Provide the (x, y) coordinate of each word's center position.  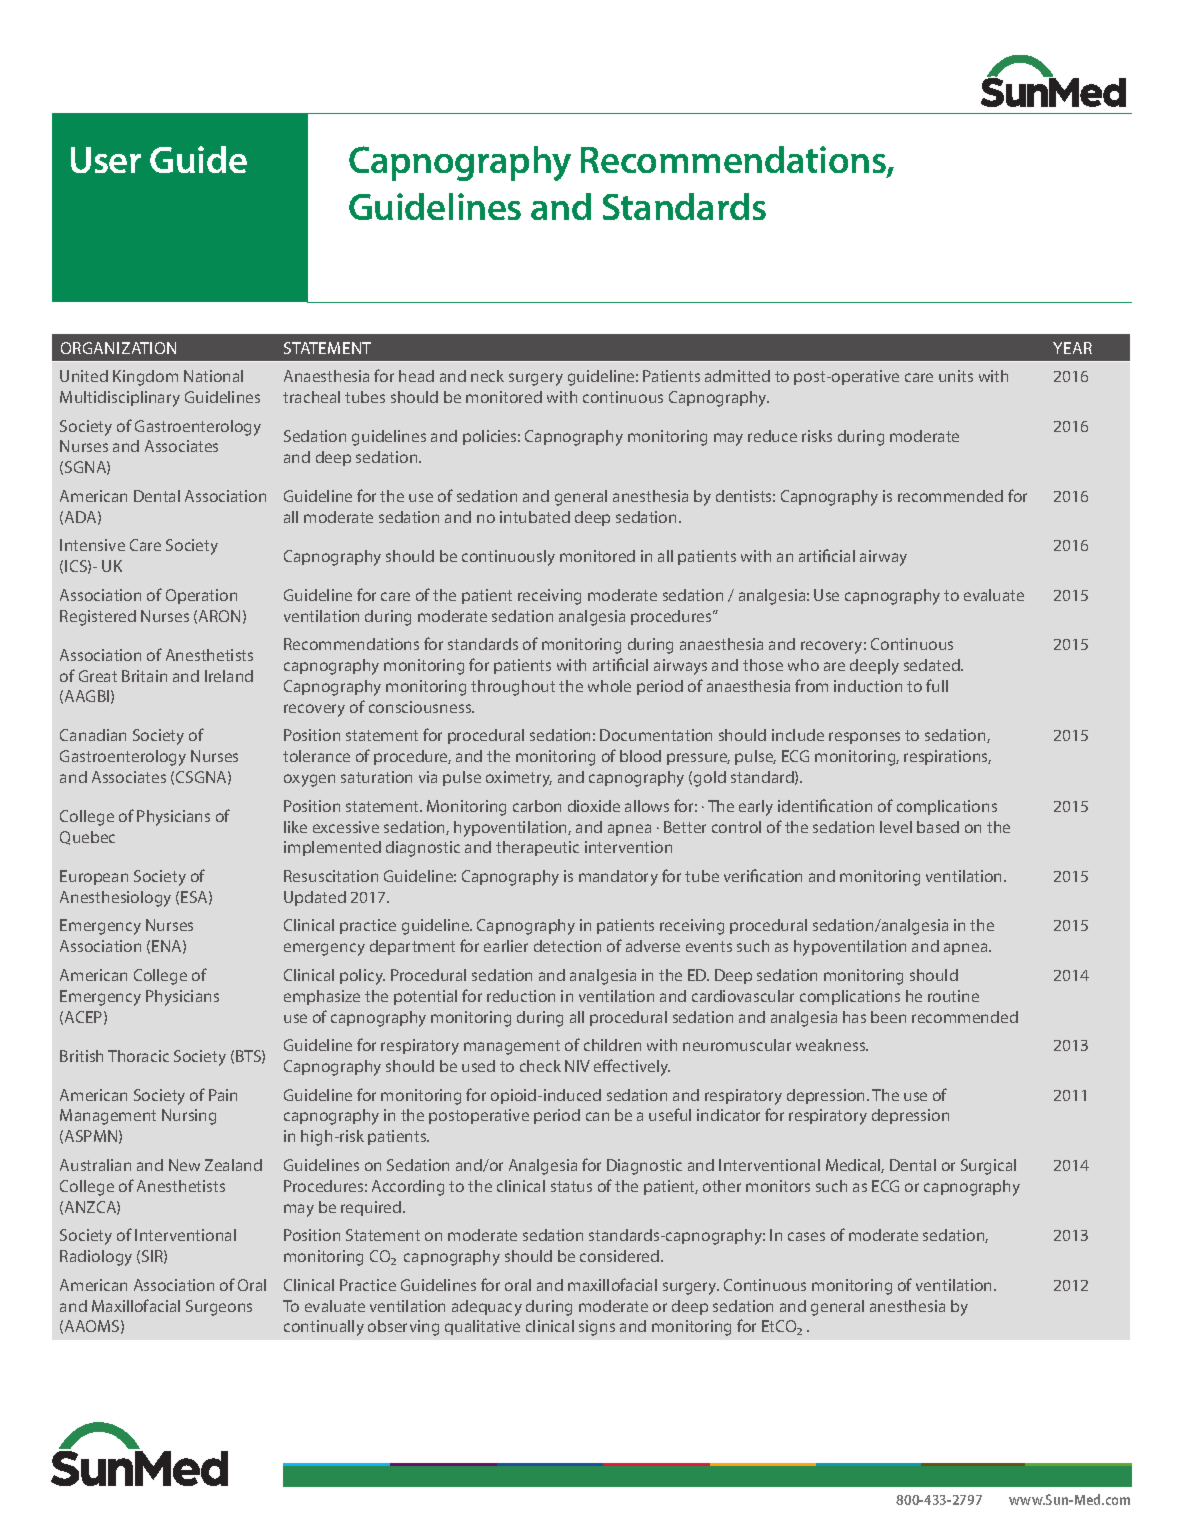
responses (864, 738)
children (612, 1045)
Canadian (93, 735)
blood (640, 756)
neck (487, 376)
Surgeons (219, 1308)
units (956, 376)
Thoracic (138, 1056)
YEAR (1072, 348)
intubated (535, 517)
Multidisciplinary (120, 399)
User (106, 160)
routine (953, 996)
